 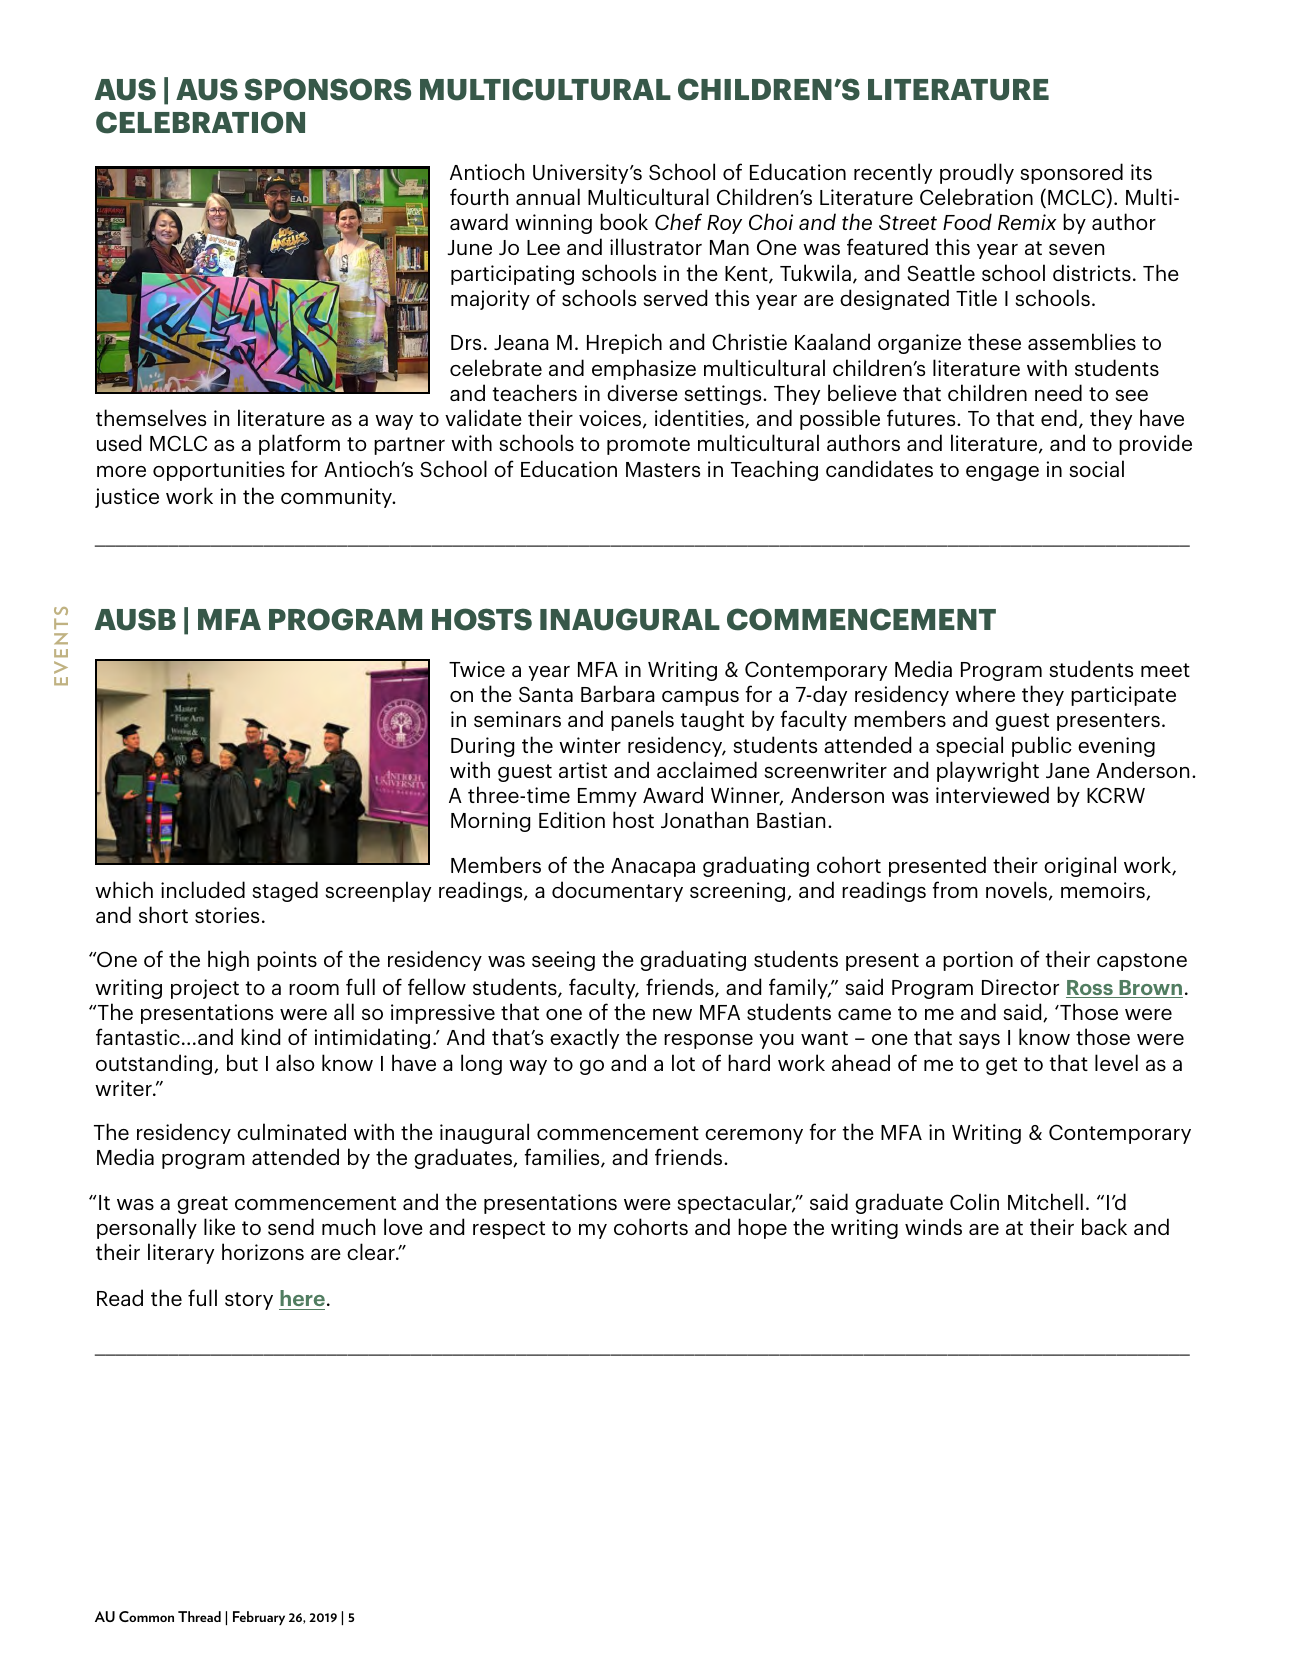 I want to click on get, so click(x=1001, y=1066).
